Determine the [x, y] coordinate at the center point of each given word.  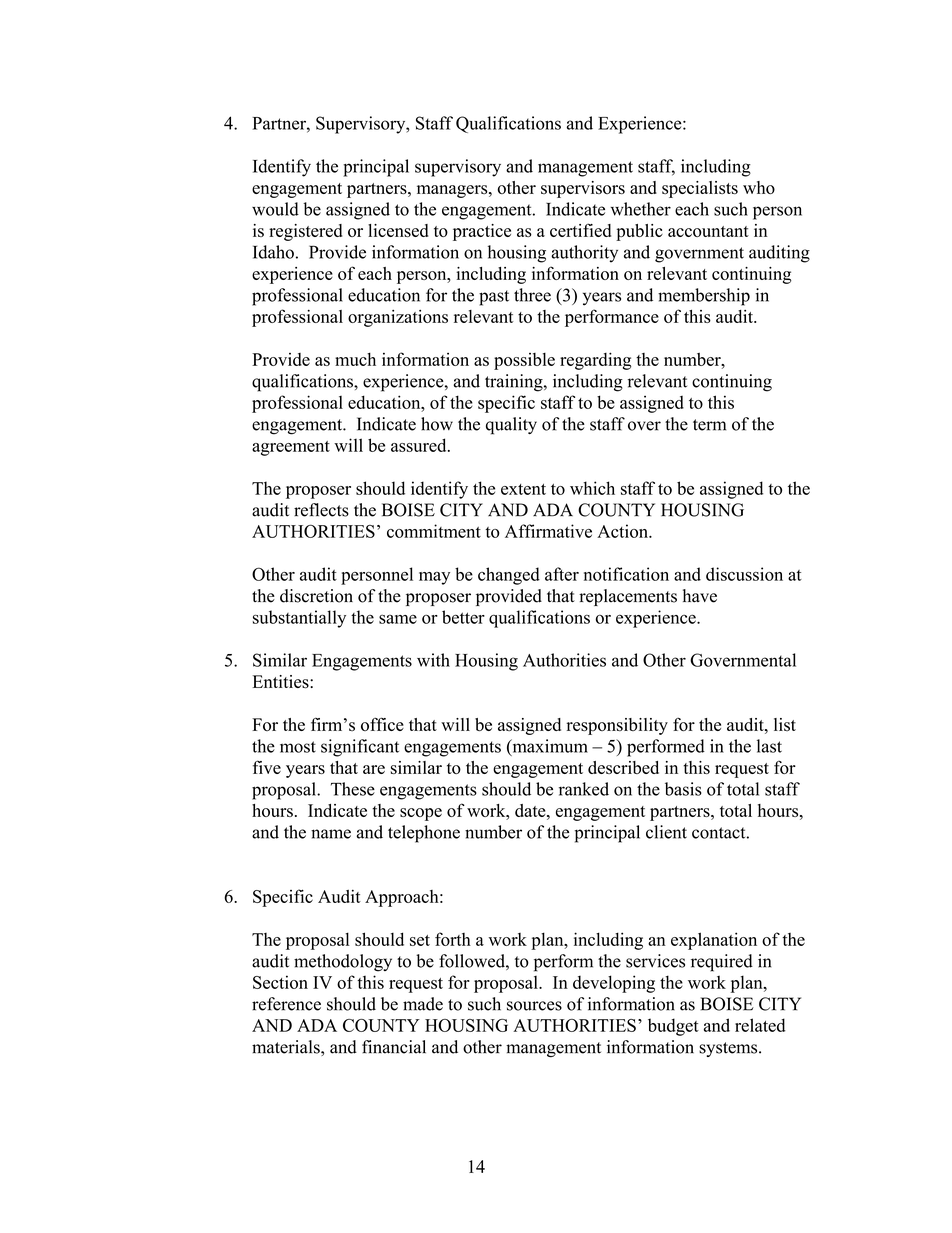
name [331, 834]
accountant [708, 231]
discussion [744, 574]
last [769, 746]
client [666, 832]
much [355, 359]
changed [509, 576]
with [433, 660]
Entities [282, 682]
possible [524, 361]
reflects [321, 510]
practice [482, 232]
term [709, 425]
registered [305, 232]
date [531, 810]
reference [286, 1004]
